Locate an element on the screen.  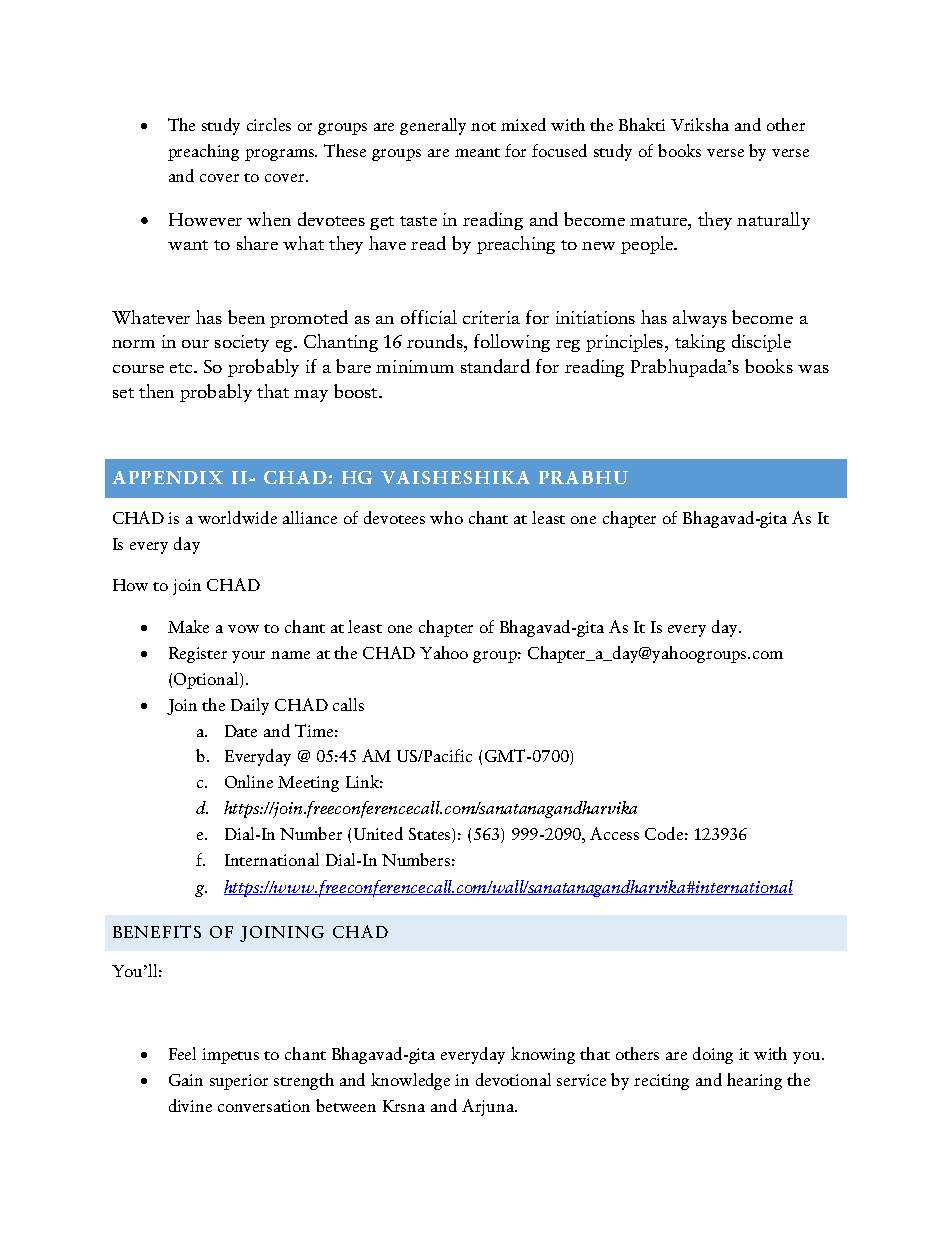
United is located at coordinates (378, 833).
